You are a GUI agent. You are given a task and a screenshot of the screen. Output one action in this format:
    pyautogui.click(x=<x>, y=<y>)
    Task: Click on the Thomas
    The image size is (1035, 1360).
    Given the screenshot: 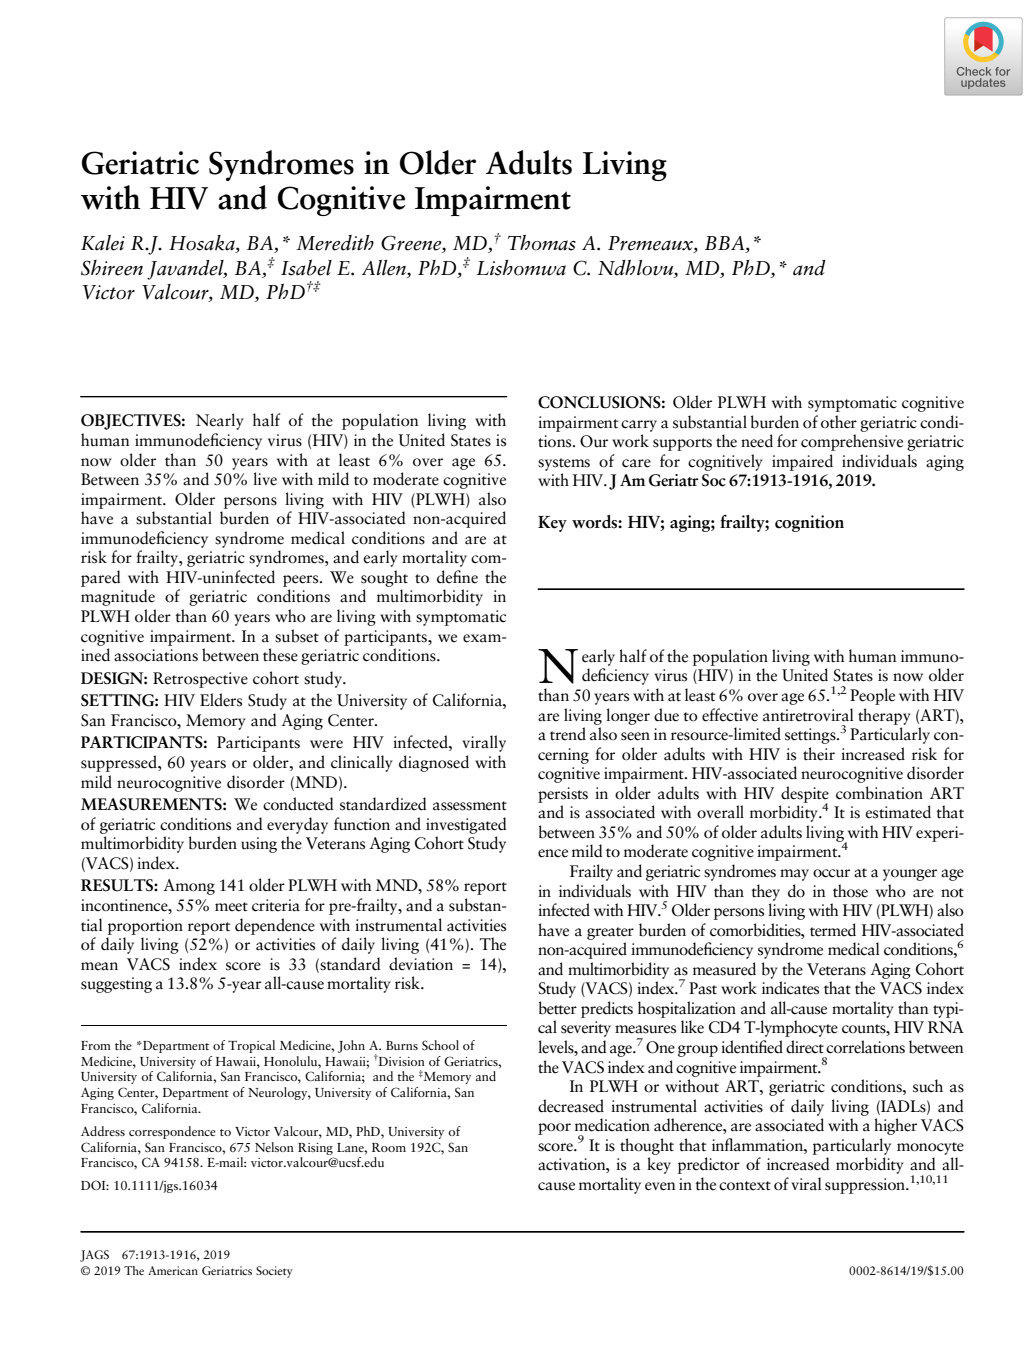 What is the action you would take?
    pyautogui.click(x=542, y=243)
